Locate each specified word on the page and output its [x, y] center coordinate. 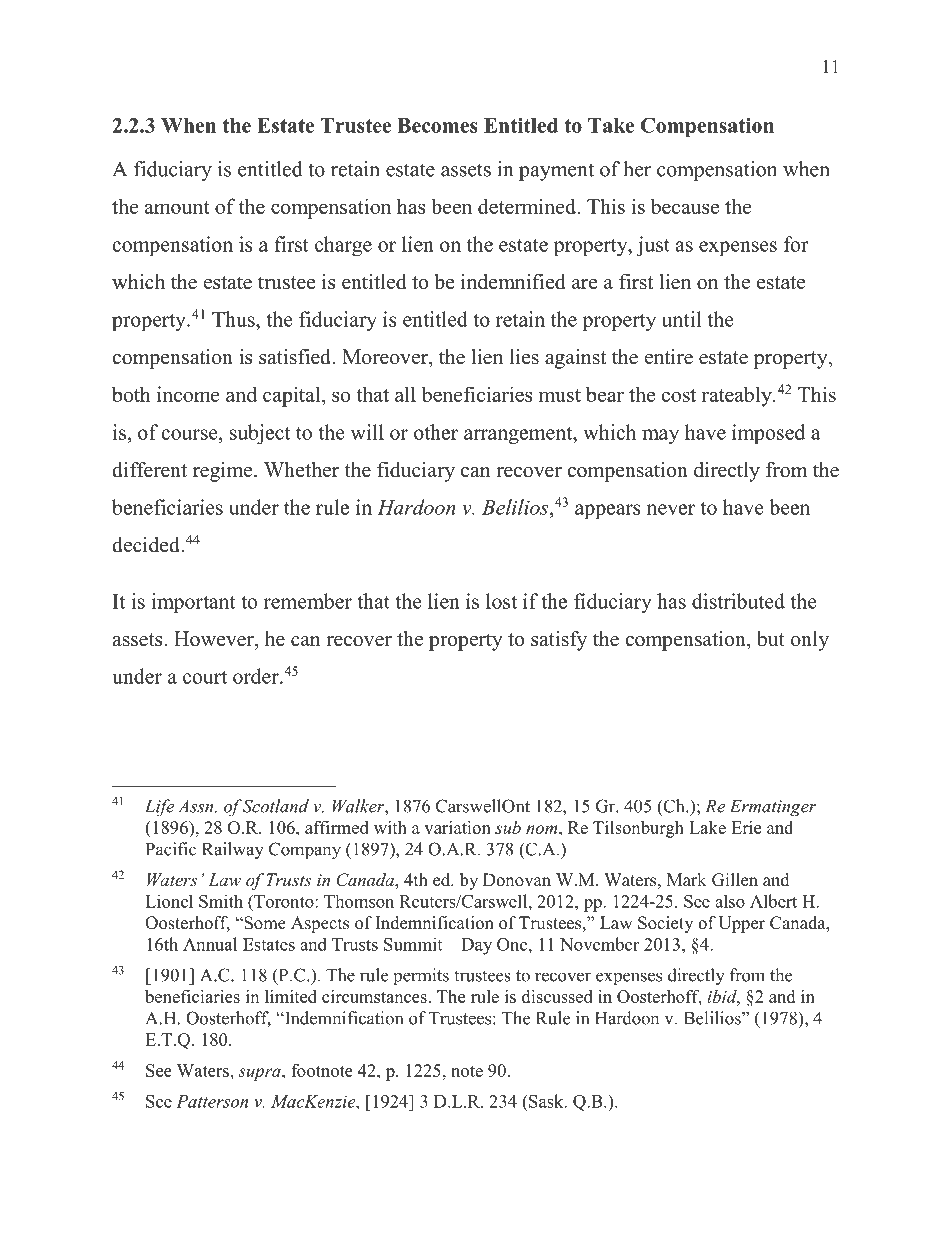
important [193, 603]
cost [678, 395]
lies [524, 357]
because [685, 206]
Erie [746, 827]
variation [457, 827]
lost [501, 601]
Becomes [437, 125]
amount [177, 207]
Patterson [212, 1101]
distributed [738, 601]
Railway [233, 851]
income [188, 394]
